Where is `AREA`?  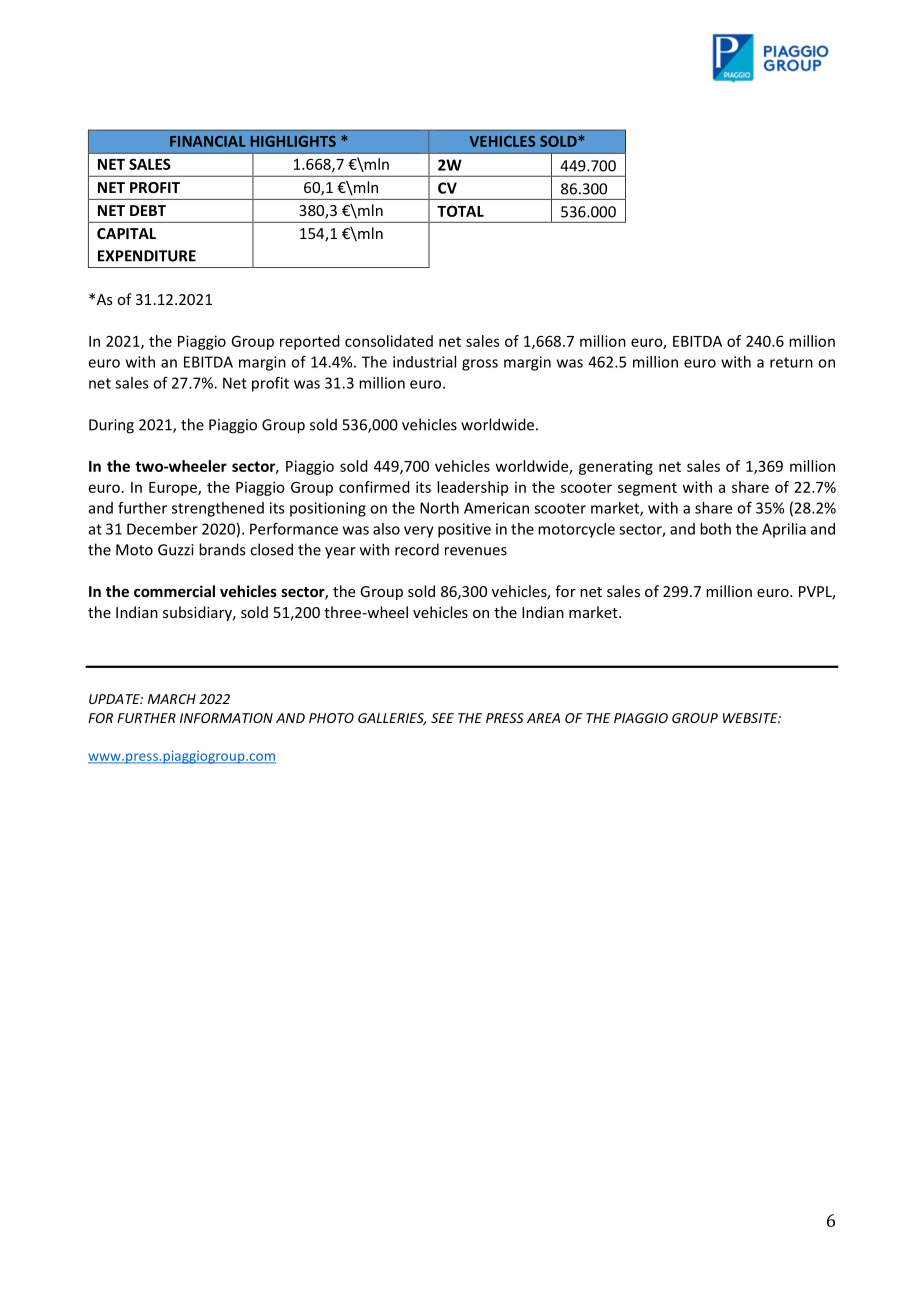 AREA is located at coordinates (543, 718).
